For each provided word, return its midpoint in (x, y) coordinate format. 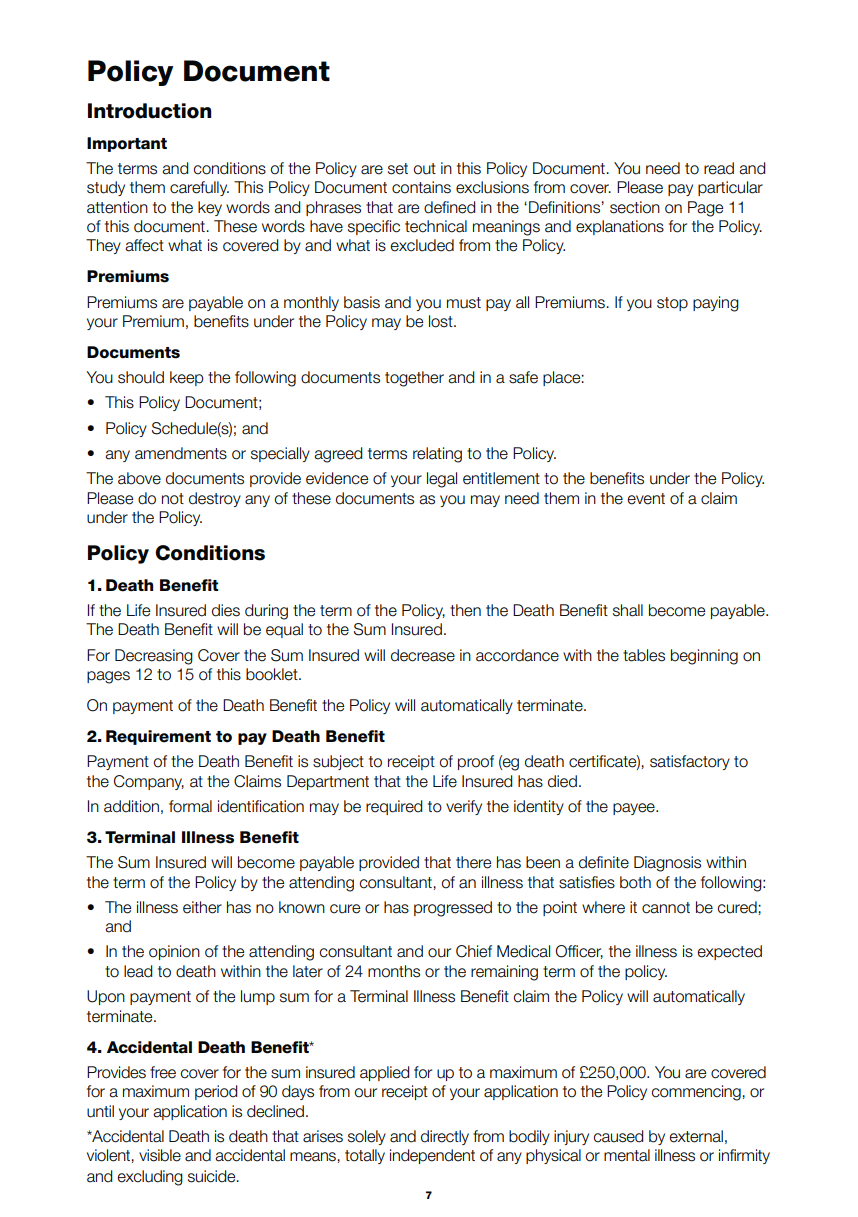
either (202, 907)
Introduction (149, 111)
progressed (453, 909)
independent (432, 1156)
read (719, 168)
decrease (423, 655)
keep (187, 378)
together (414, 379)
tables (644, 655)
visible (160, 1155)
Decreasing (154, 657)
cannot (666, 908)
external (696, 1136)
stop (672, 304)
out (425, 169)
